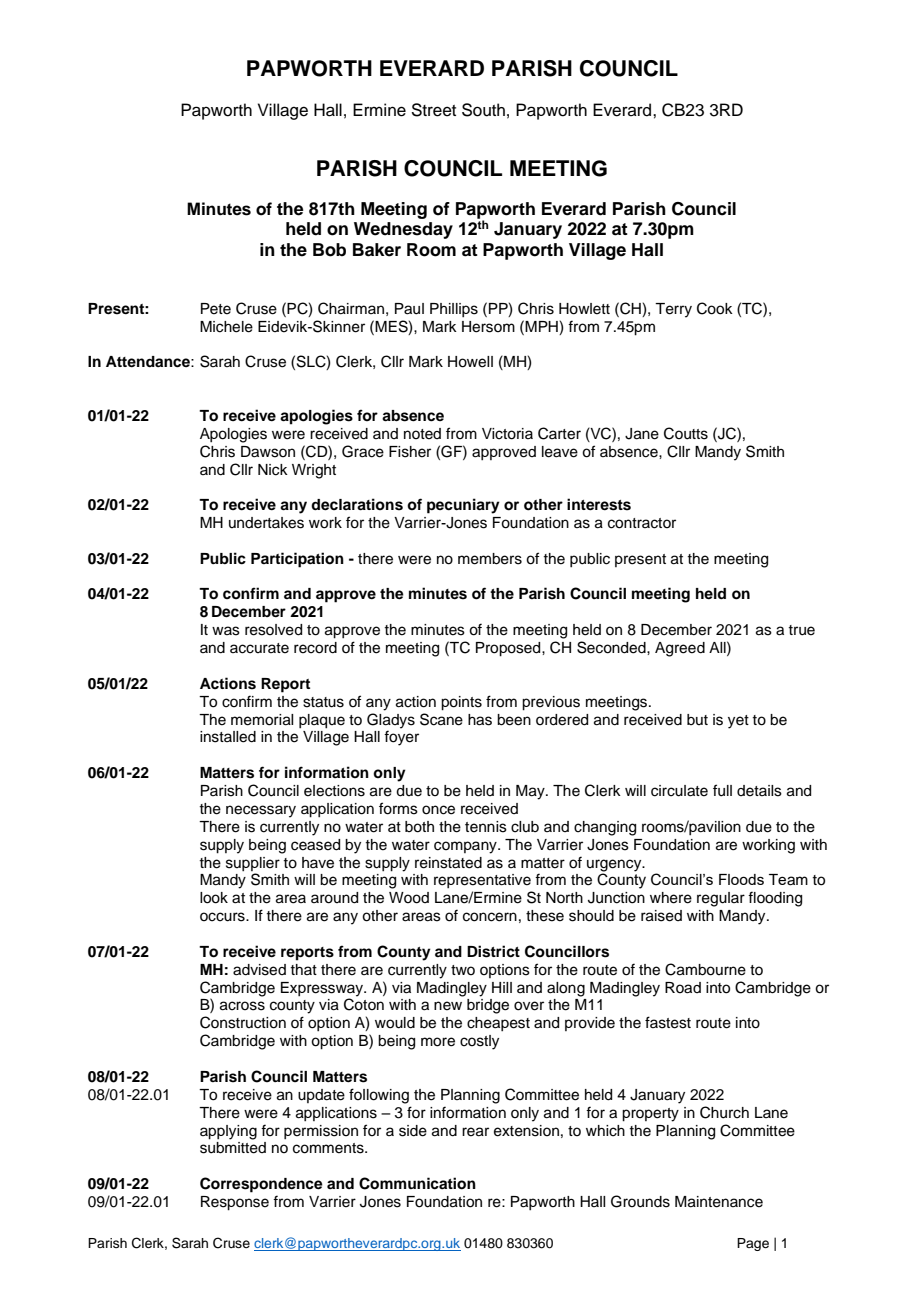 The width and height of the screenshot is (924, 1308). Describe the element at coordinates (266, 523) in the screenshot. I see `undertakes` at that location.
